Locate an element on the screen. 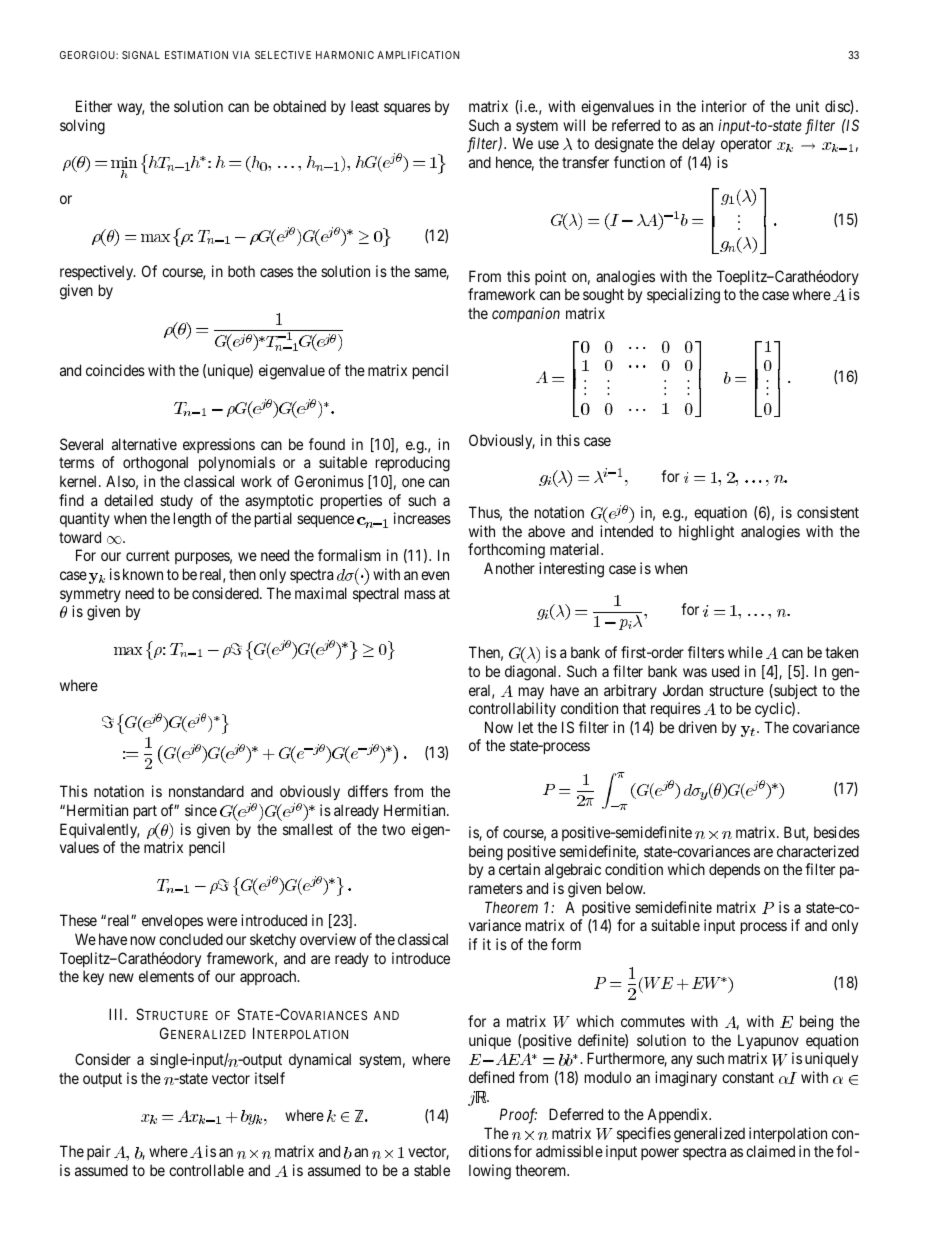  characterized is located at coordinates (818, 851).
